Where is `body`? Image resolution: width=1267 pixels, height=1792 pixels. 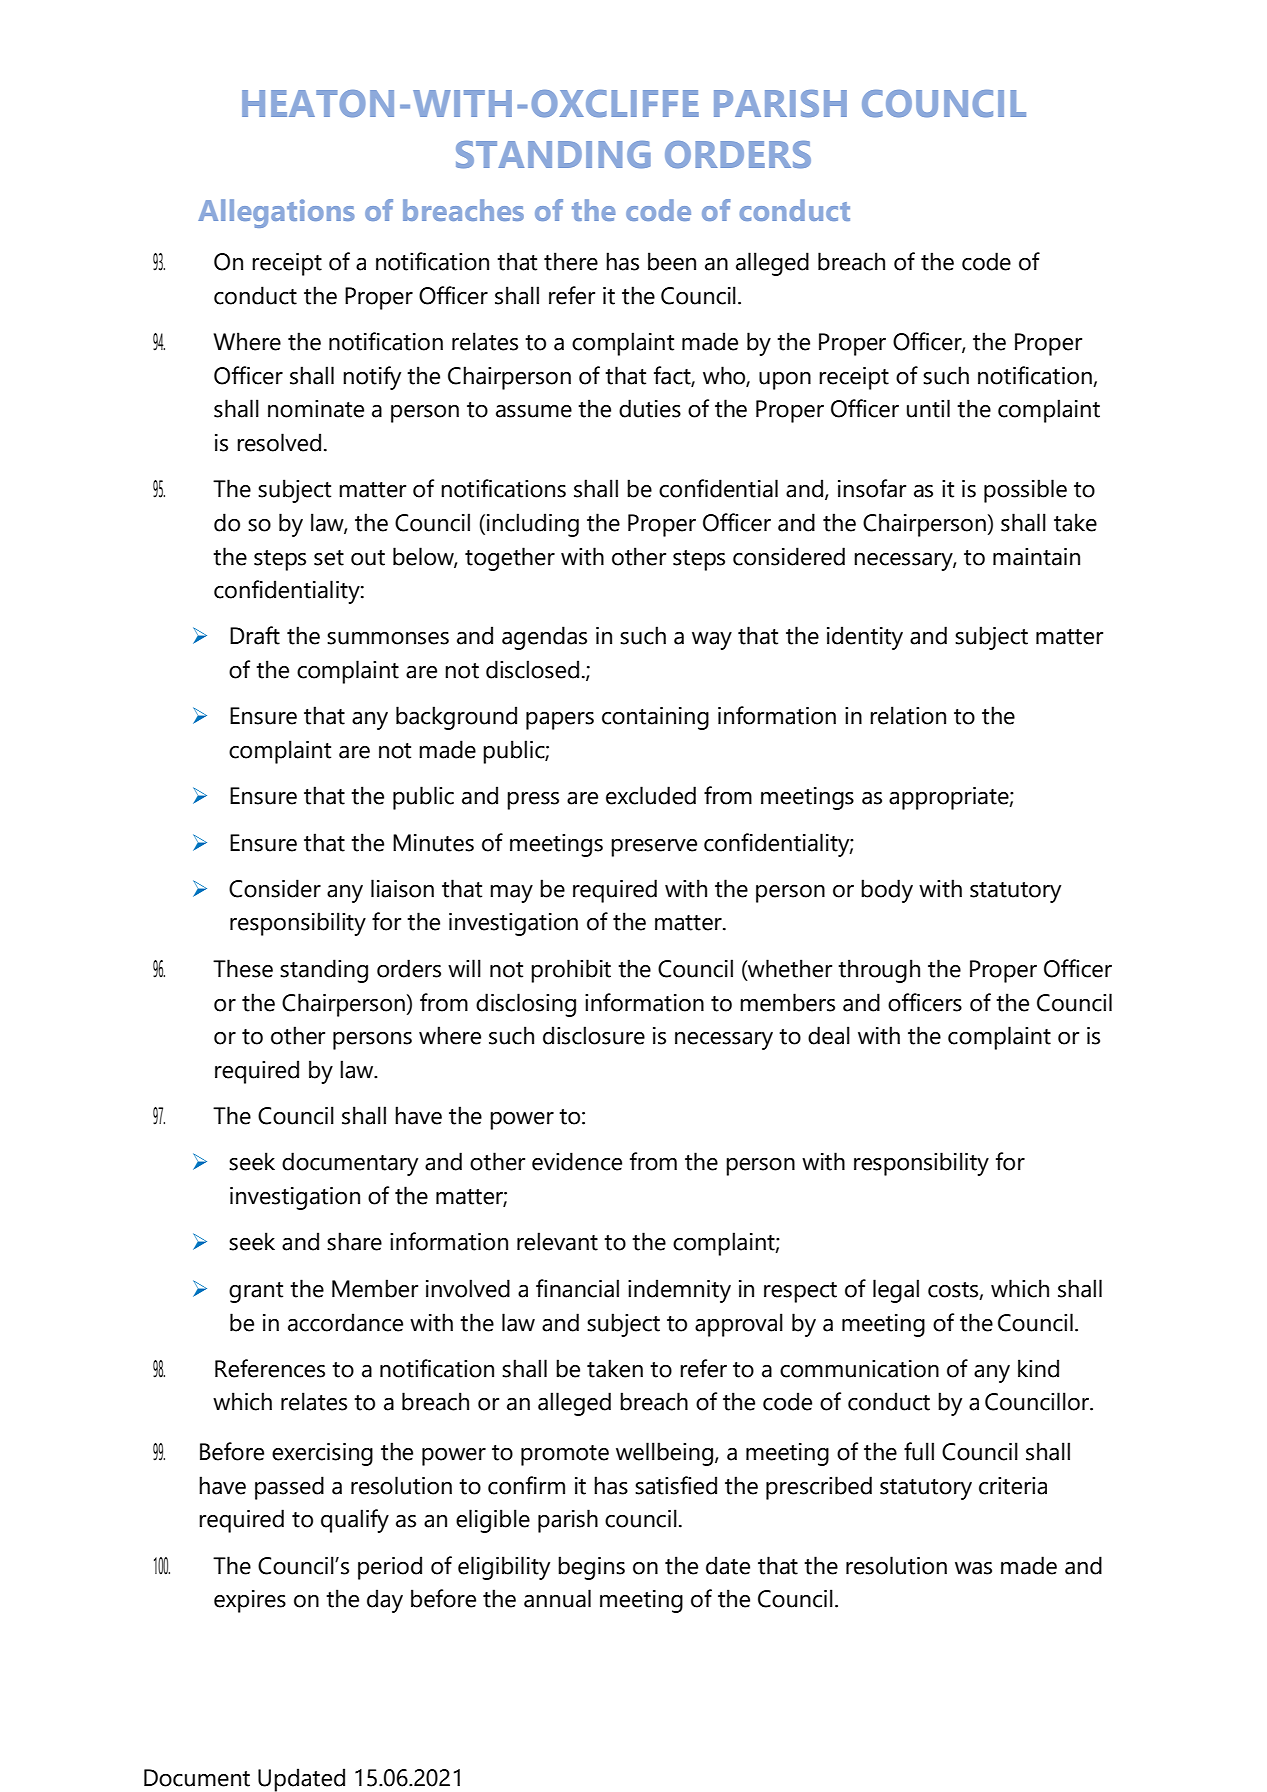
body is located at coordinates (887, 891).
